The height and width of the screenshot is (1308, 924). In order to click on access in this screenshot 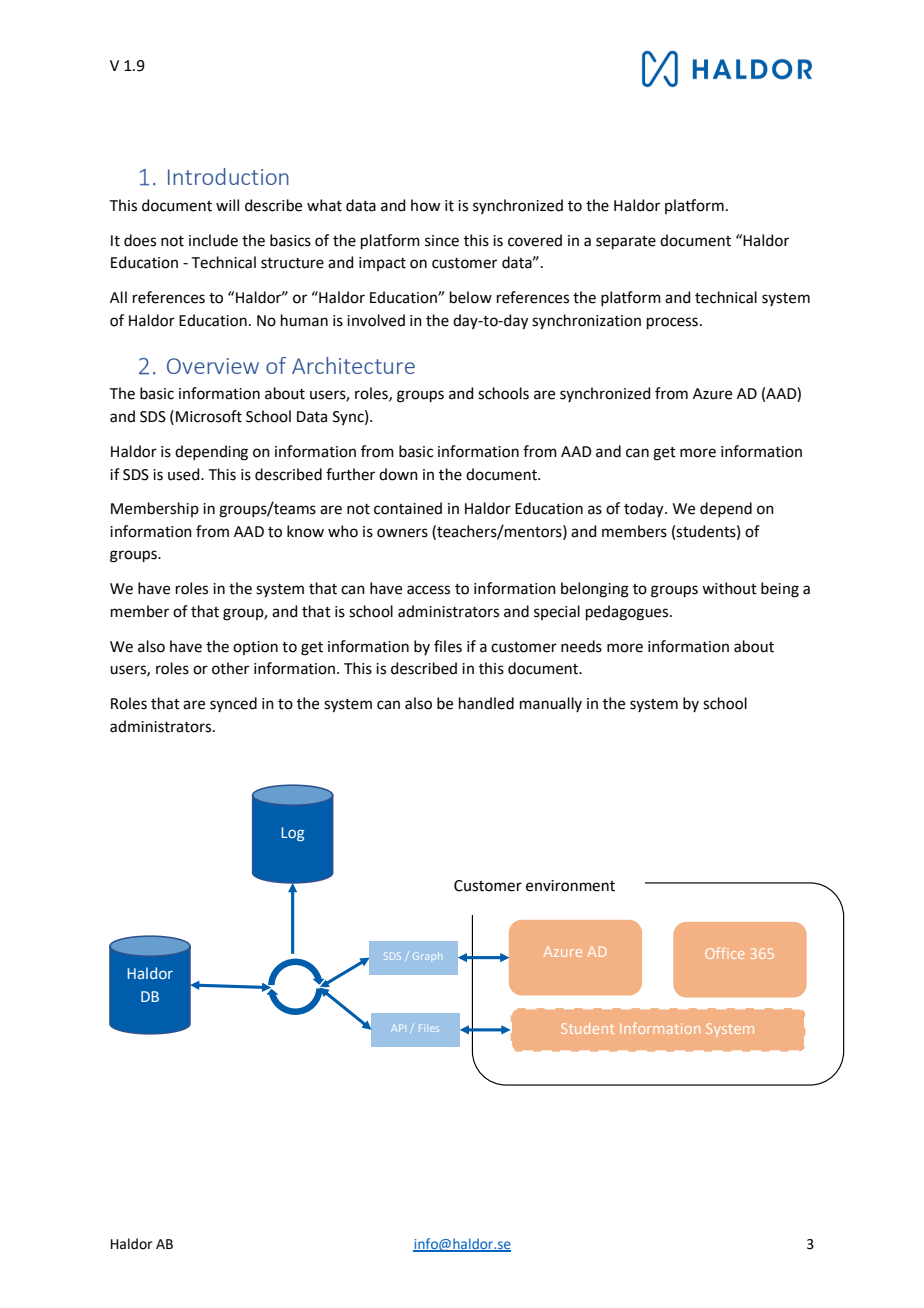, I will do `click(428, 590)`.
